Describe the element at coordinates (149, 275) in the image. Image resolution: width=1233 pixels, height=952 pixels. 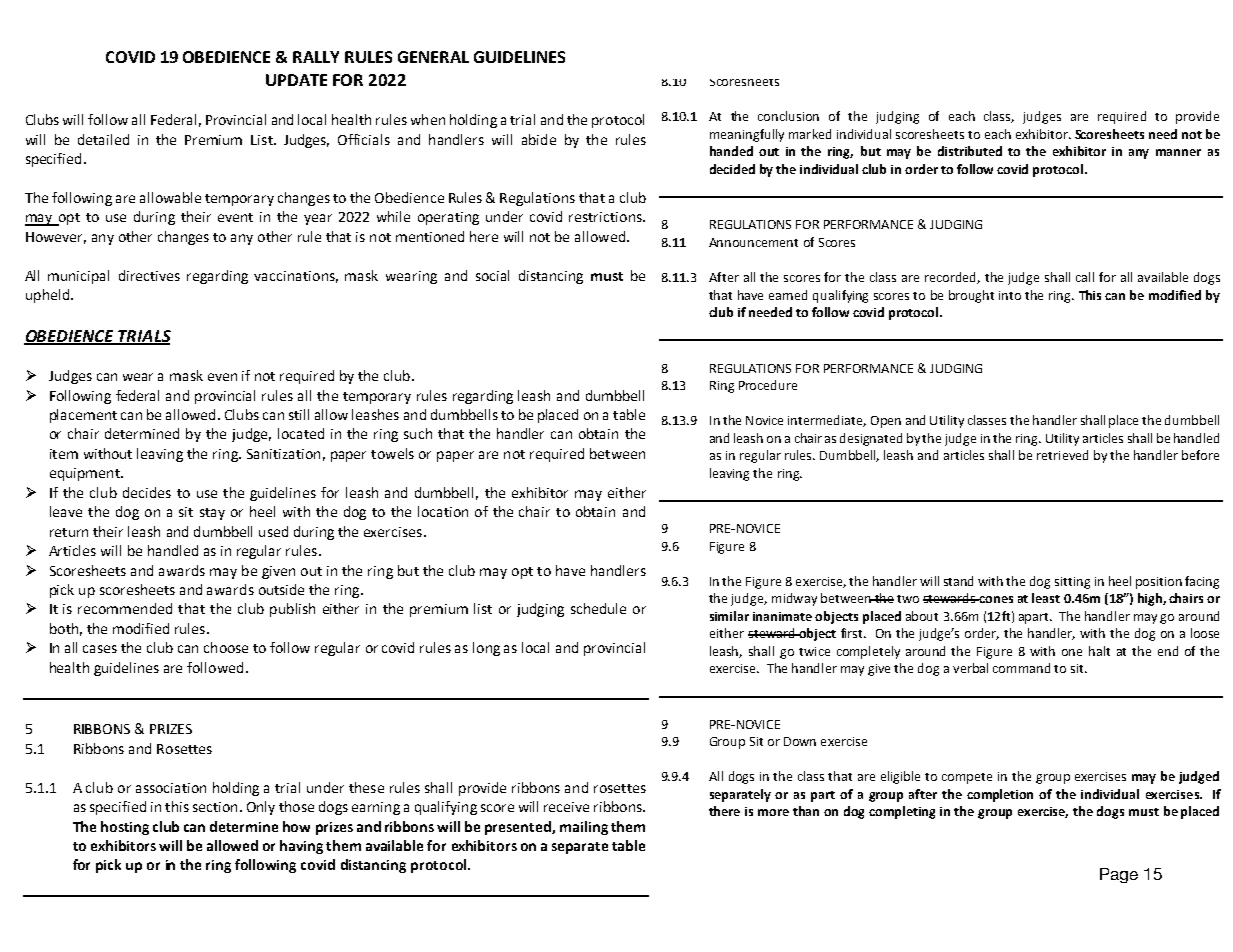
I see `directives` at that location.
